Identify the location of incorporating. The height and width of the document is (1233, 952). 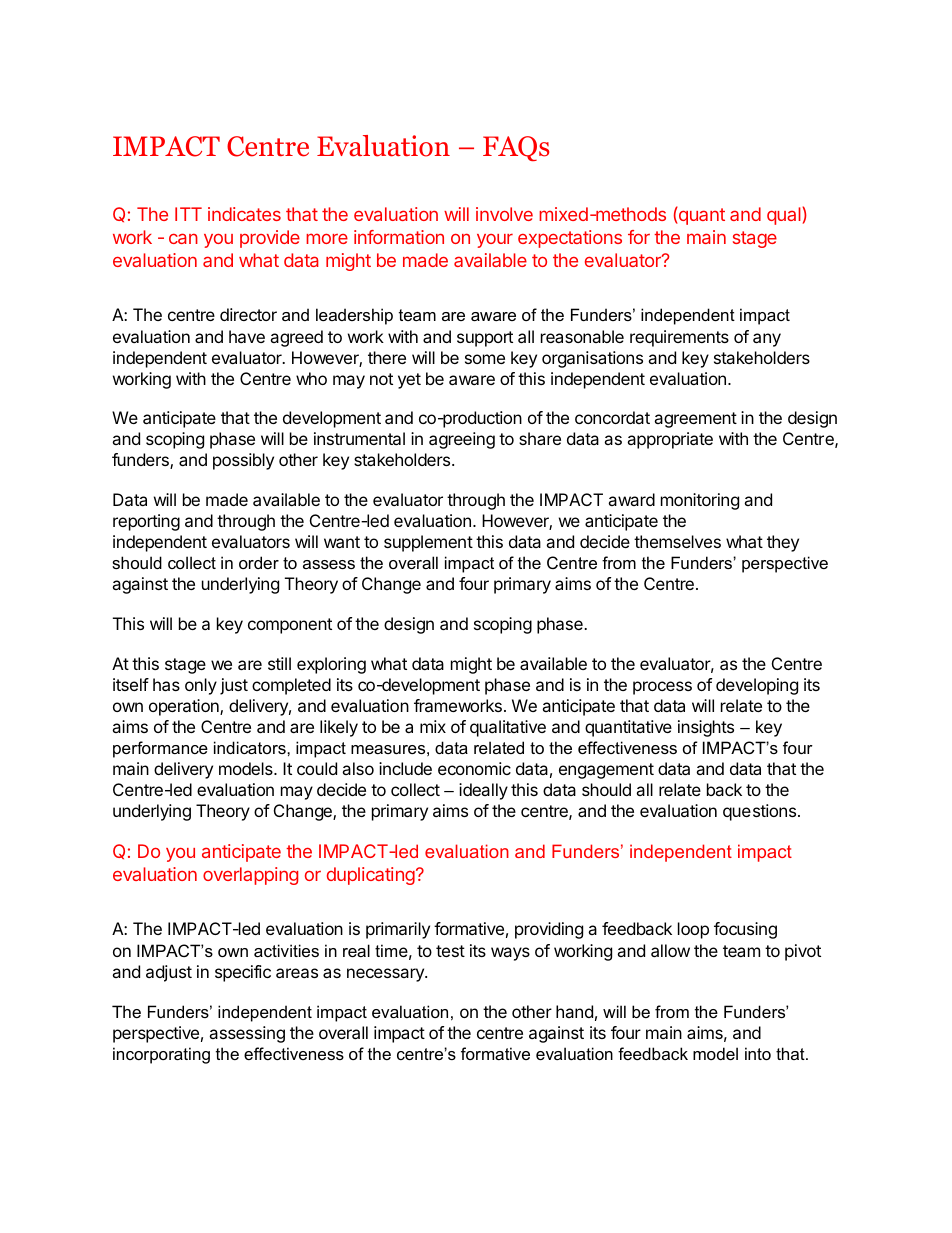
(161, 1055).
